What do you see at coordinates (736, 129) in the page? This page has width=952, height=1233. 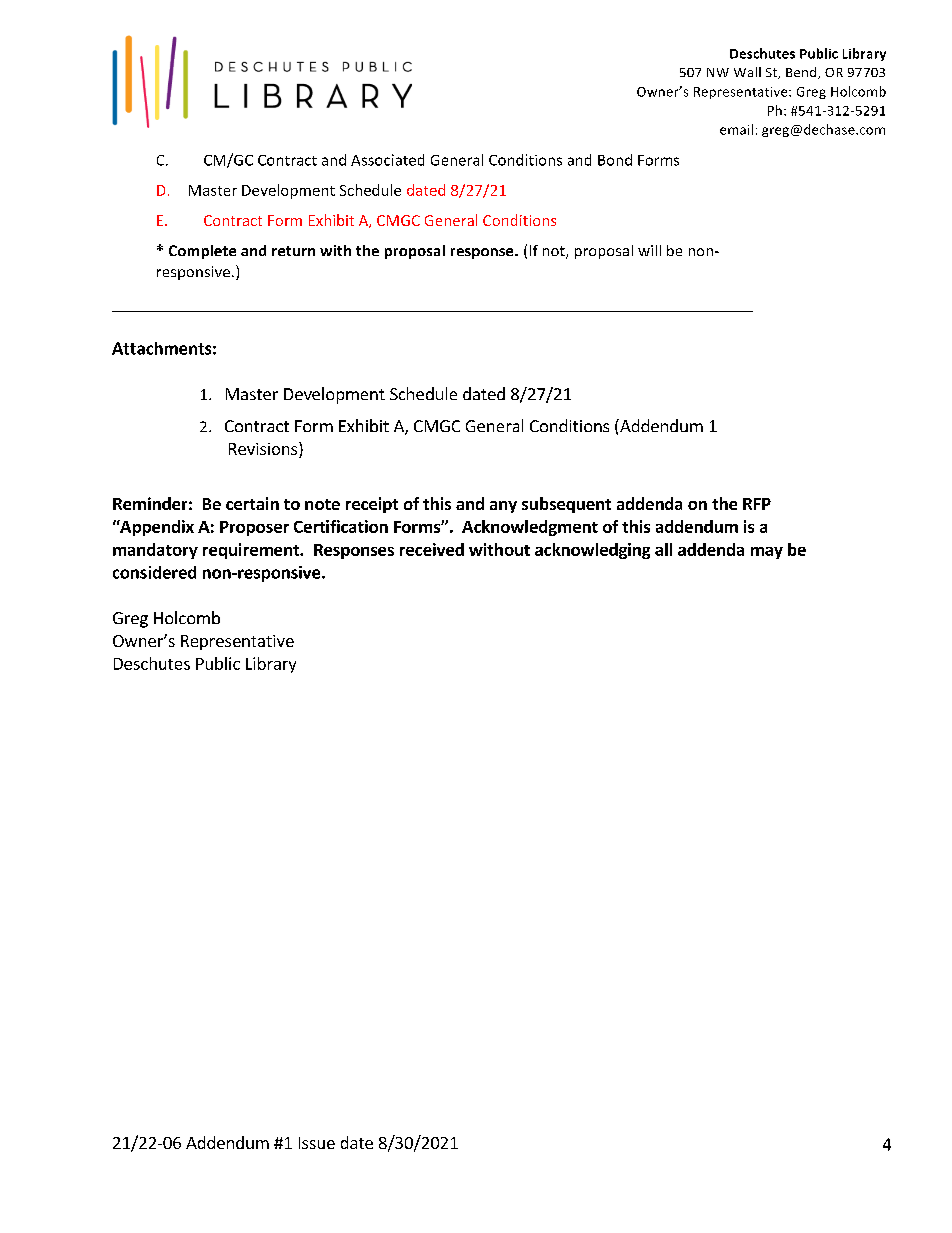 I see `email` at bounding box center [736, 129].
